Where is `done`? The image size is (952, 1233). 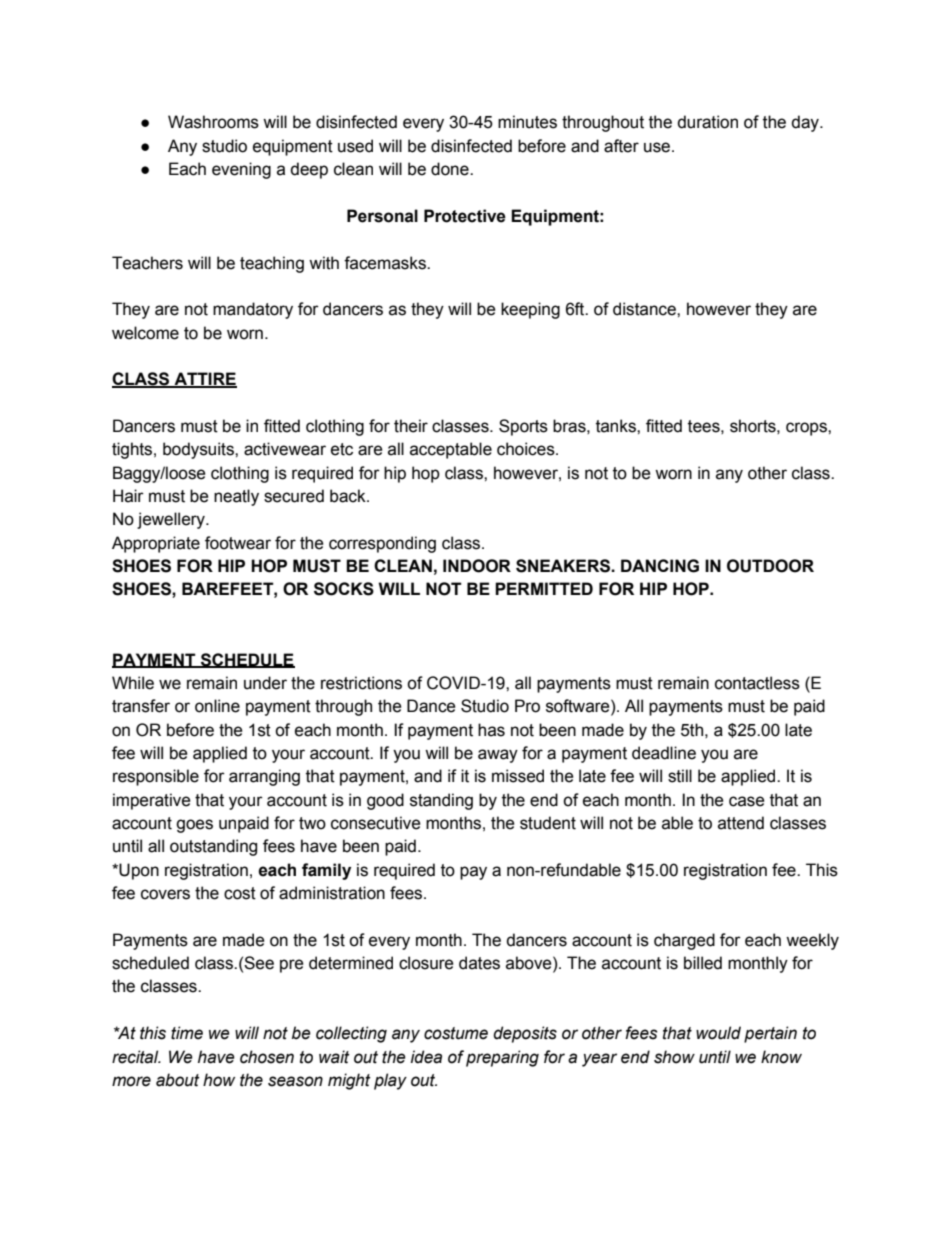
done is located at coordinates (451, 169).
